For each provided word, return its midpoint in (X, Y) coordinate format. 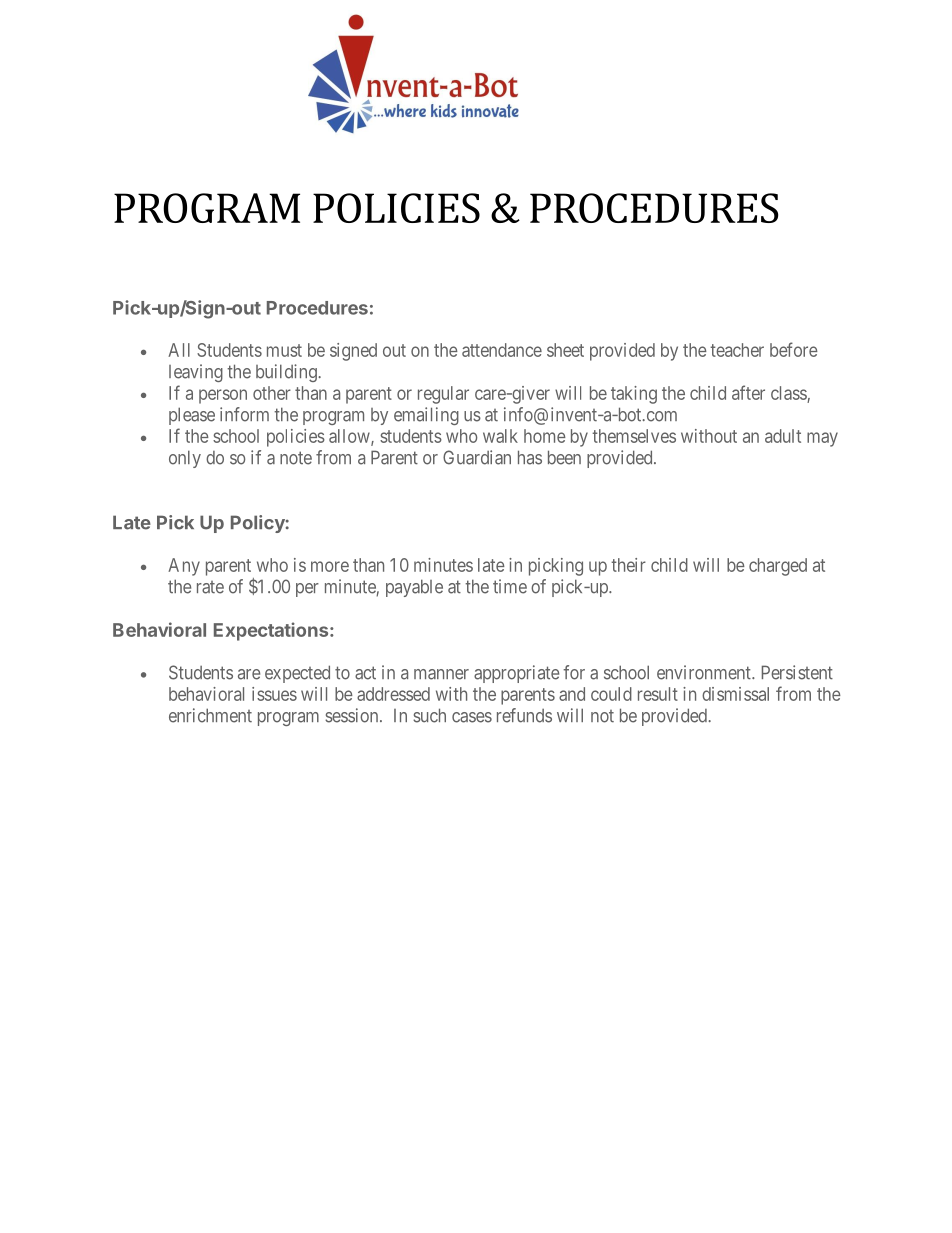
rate (210, 587)
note (296, 458)
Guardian (477, 457)
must (284, 350)
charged (778, 567)
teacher (737, 350)
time (510, 586)
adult (783, 436)
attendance (502, 350)
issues (274, 694)
